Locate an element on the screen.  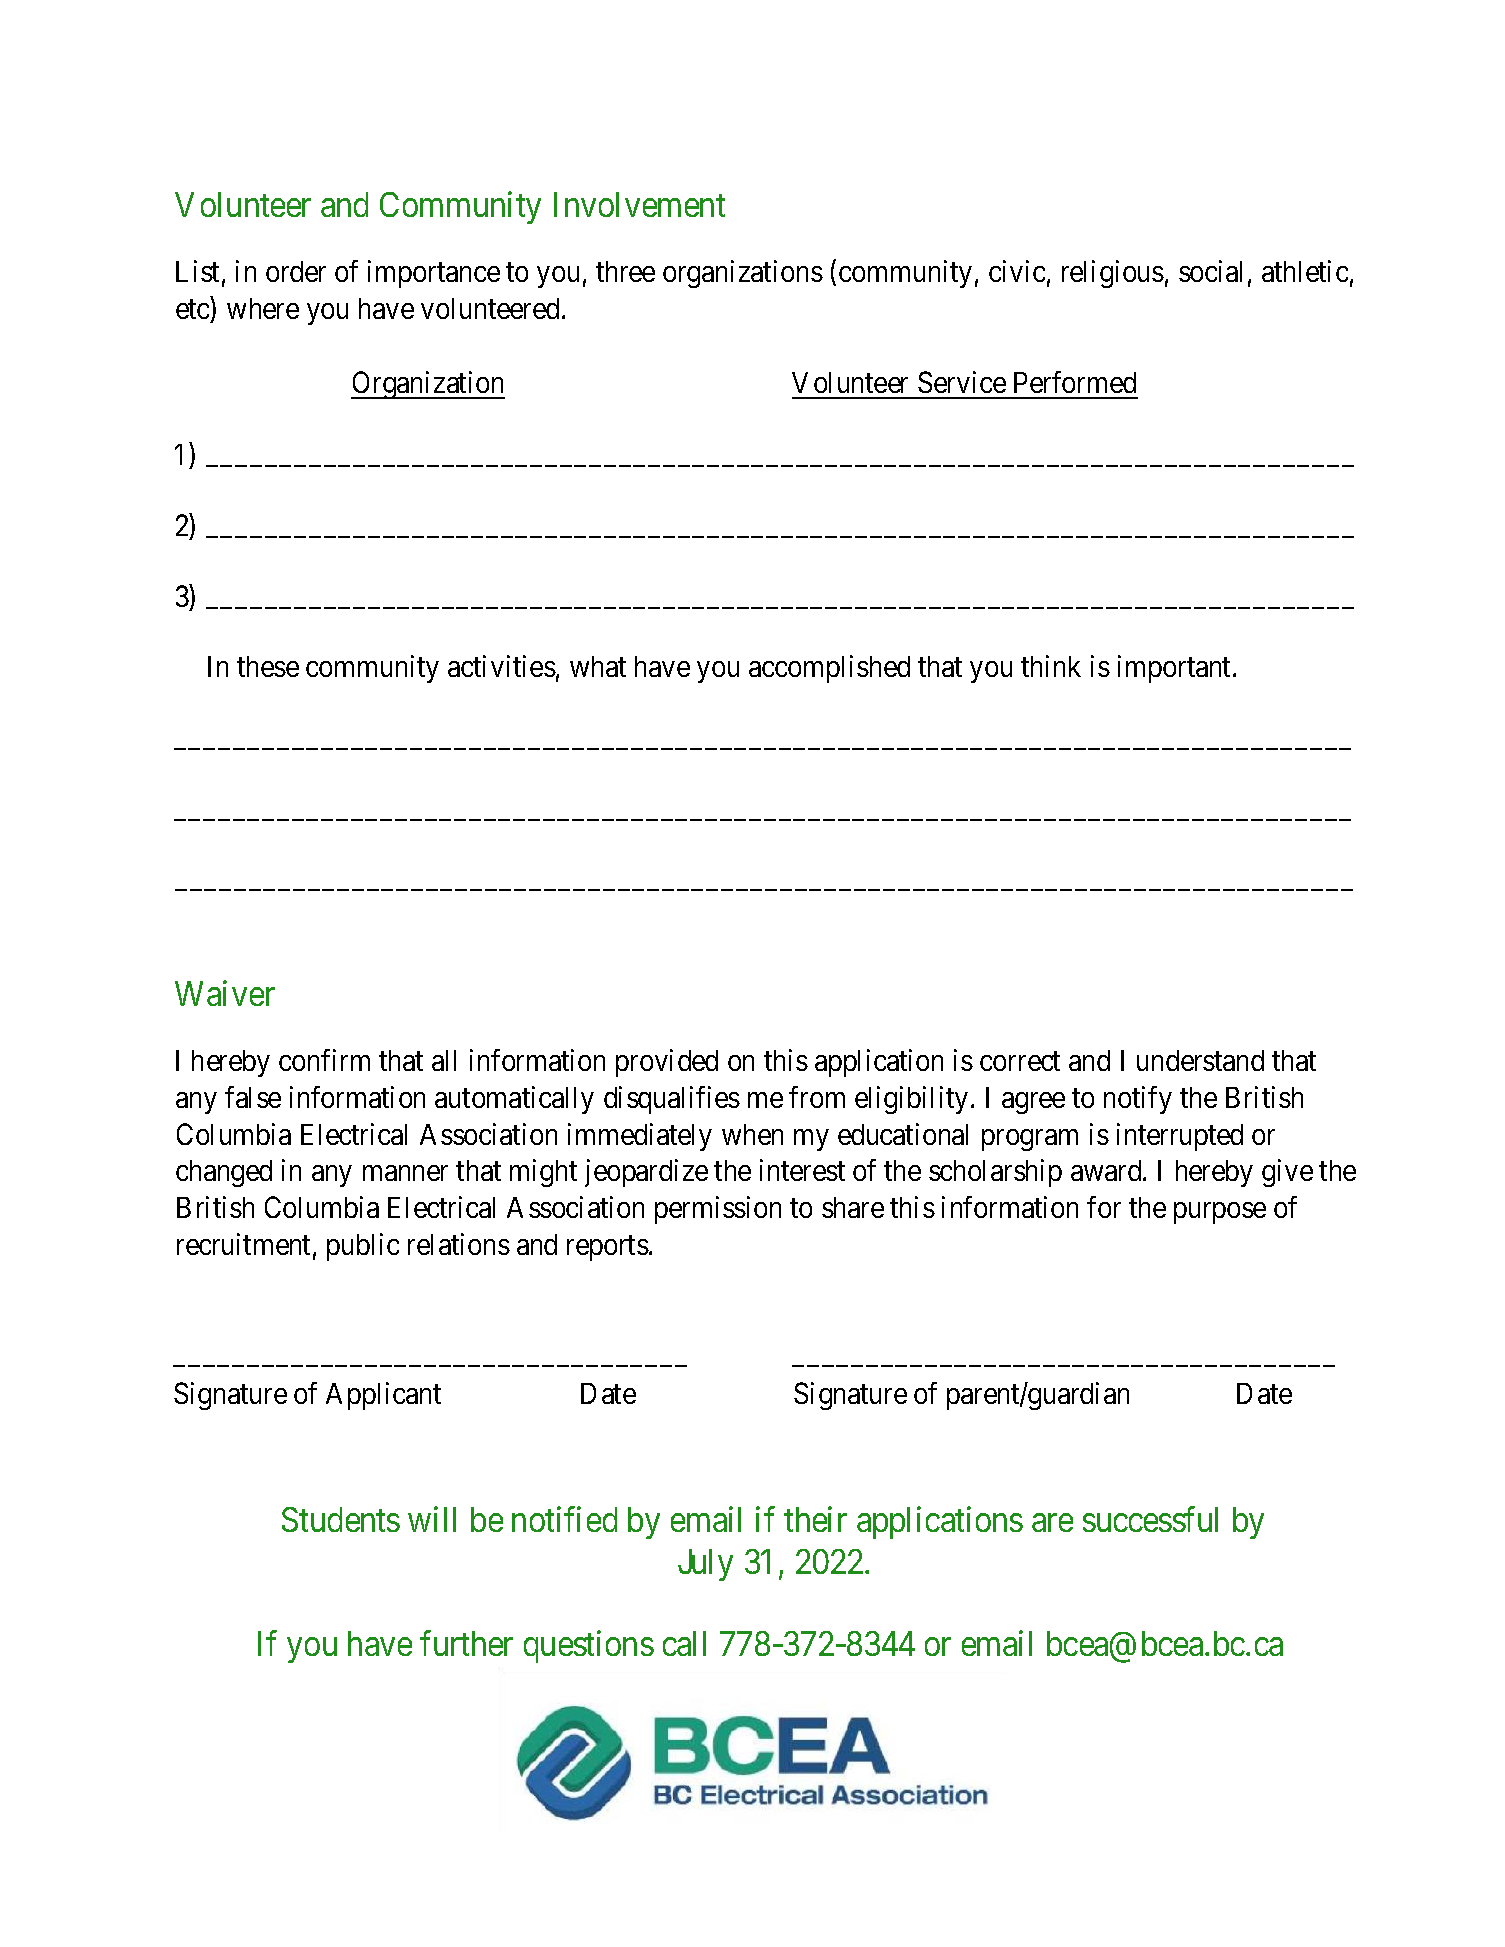
accomplished is located at coordinates (829, 669).
